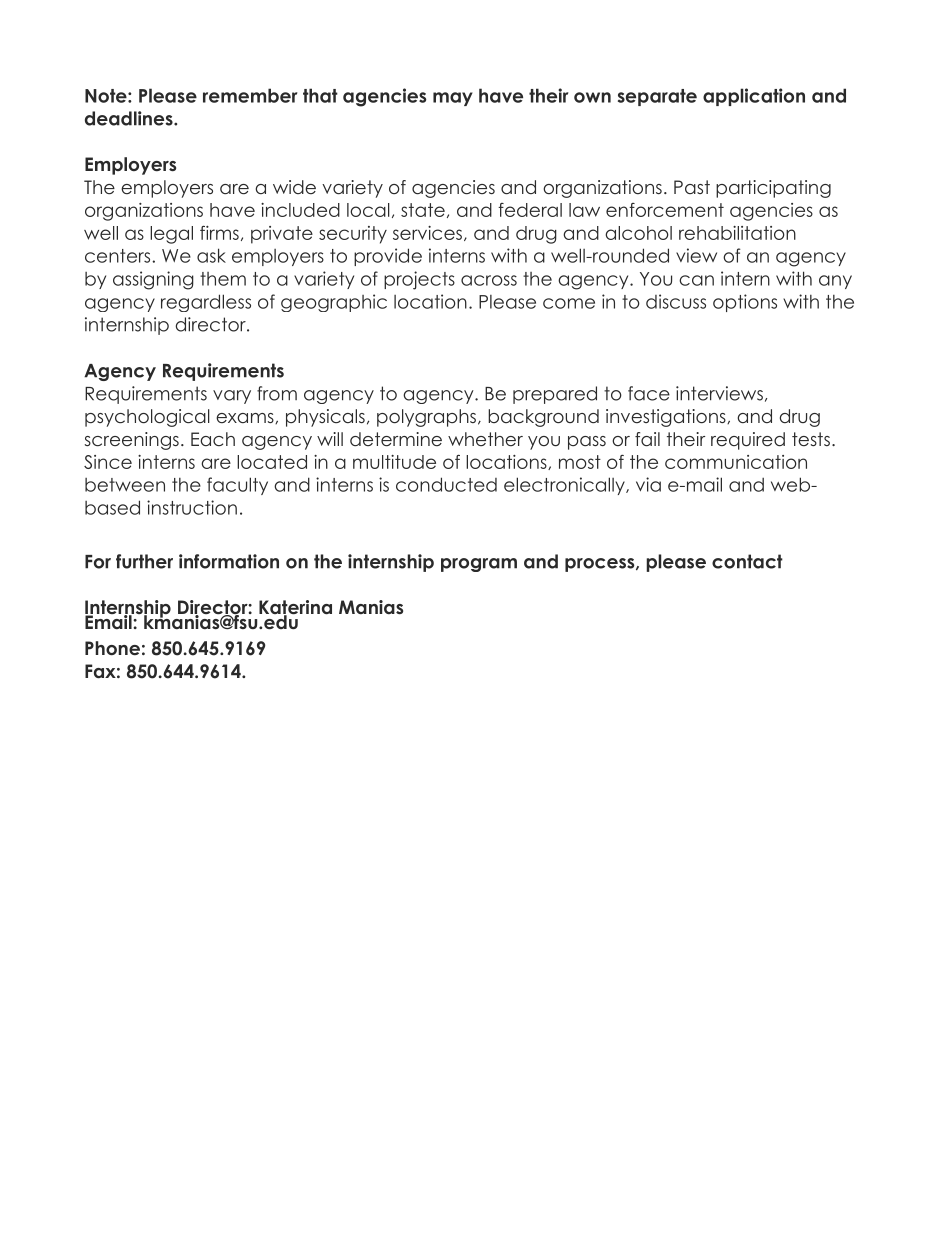 This screenshot has width=952, height=1233. I want to click on may, so click(453, 99).
